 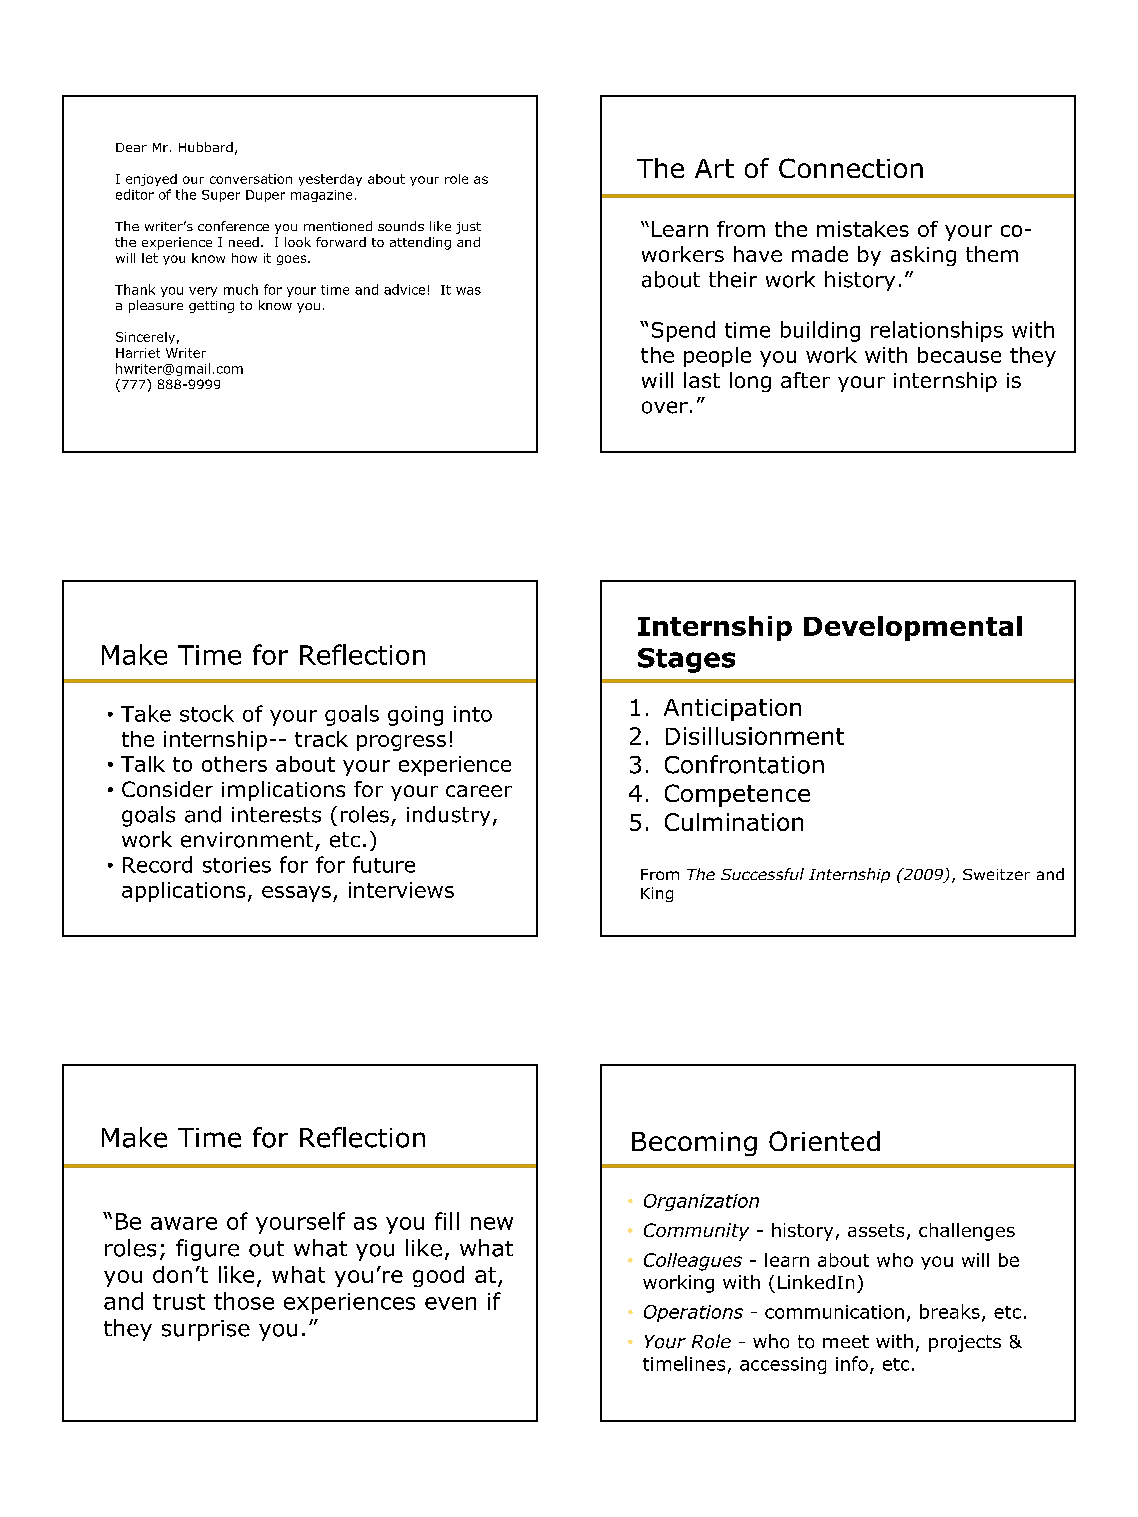 What do you see at coordinates (251, 179) in the document?
I see `conversation` at bounding box center [251, 179].
